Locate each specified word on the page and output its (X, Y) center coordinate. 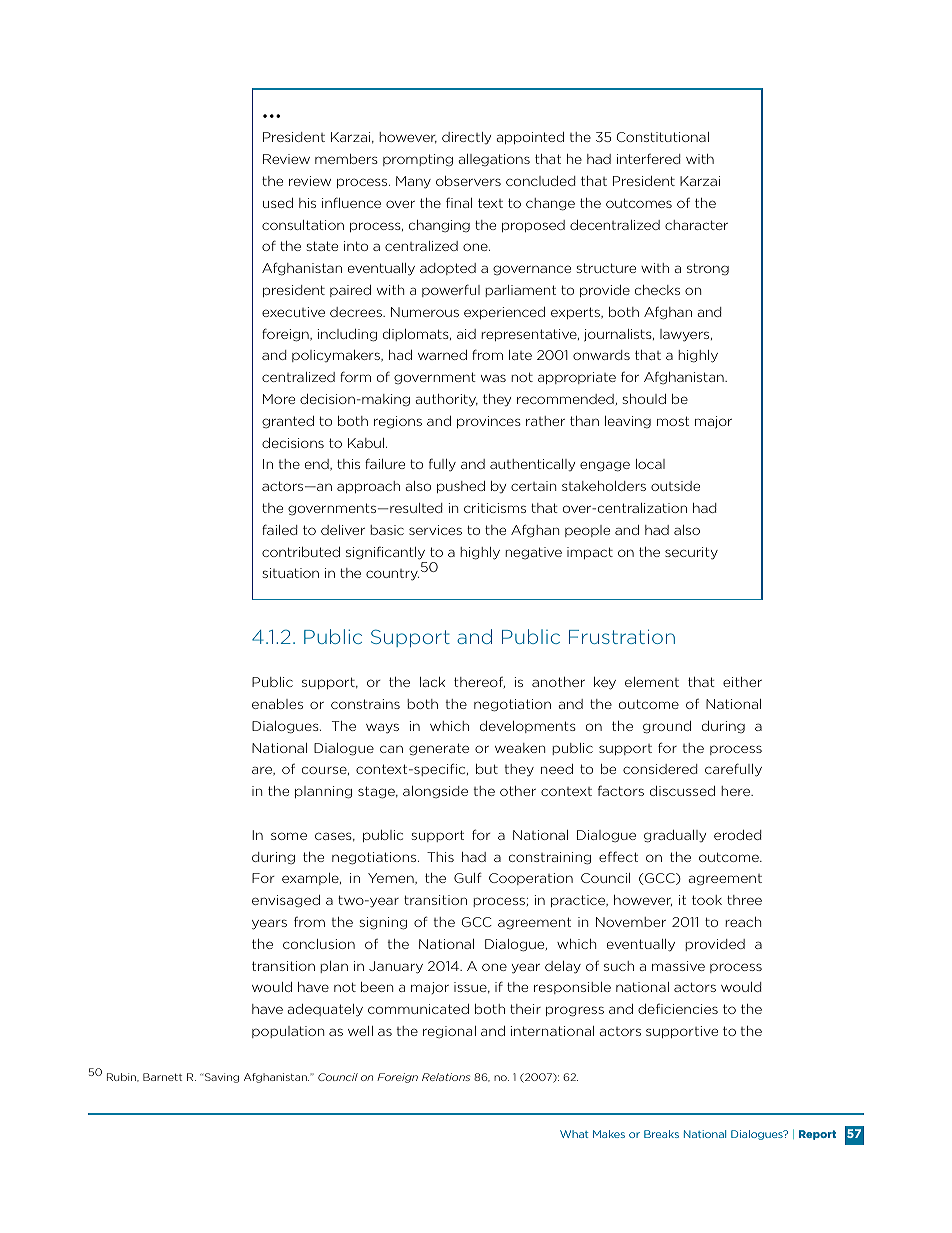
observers (468, 181)
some (289, 836)
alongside (435, 792)
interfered (648, 158)
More (279, 399)
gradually (675, 836)
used (278, 203)
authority (447, 400)
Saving (220, 1078)
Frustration (622, 636)
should (644, 399)
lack (432, 682)
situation (291, 573)
